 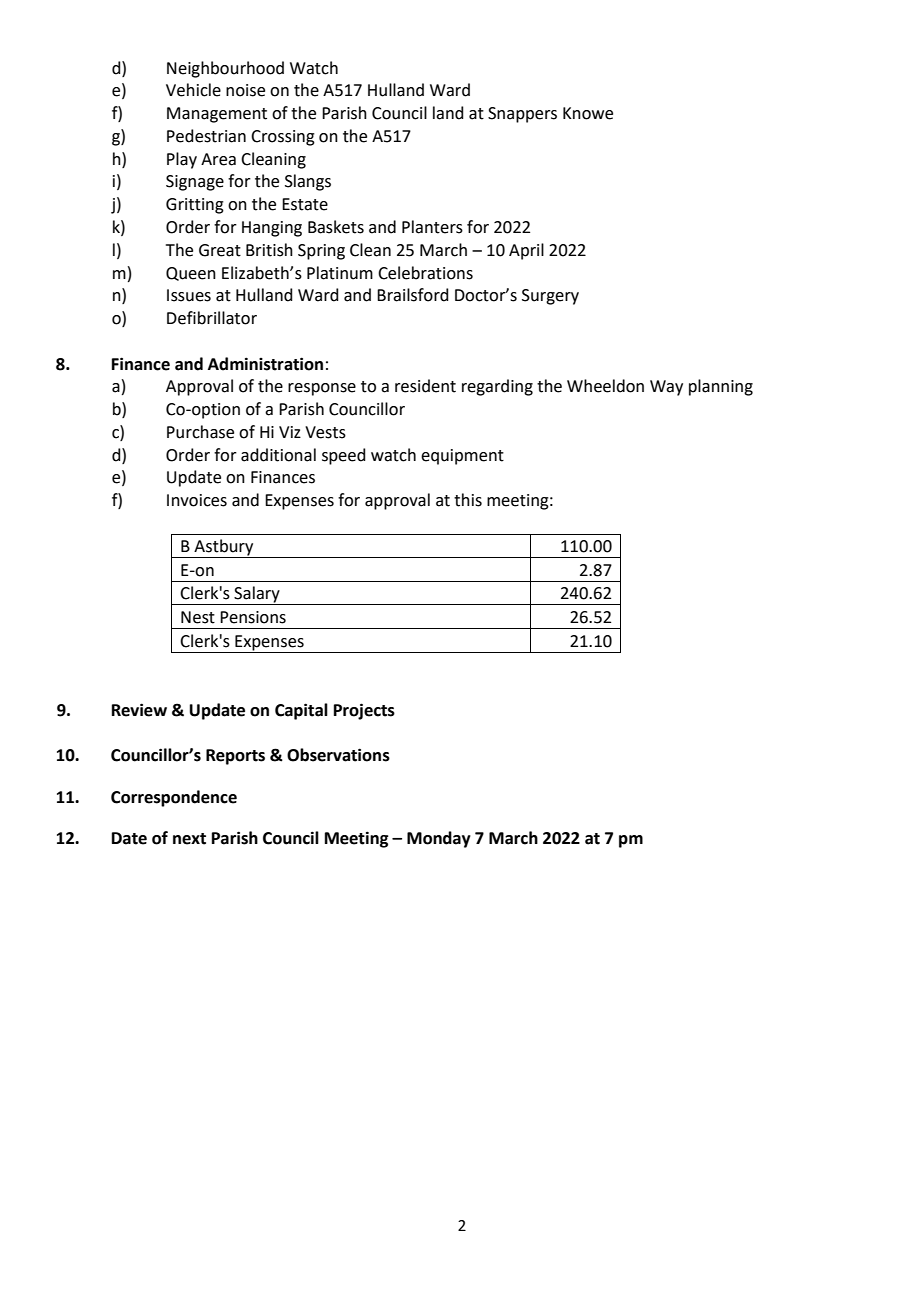 I want to click on Way, so click(x=666, y=388).
